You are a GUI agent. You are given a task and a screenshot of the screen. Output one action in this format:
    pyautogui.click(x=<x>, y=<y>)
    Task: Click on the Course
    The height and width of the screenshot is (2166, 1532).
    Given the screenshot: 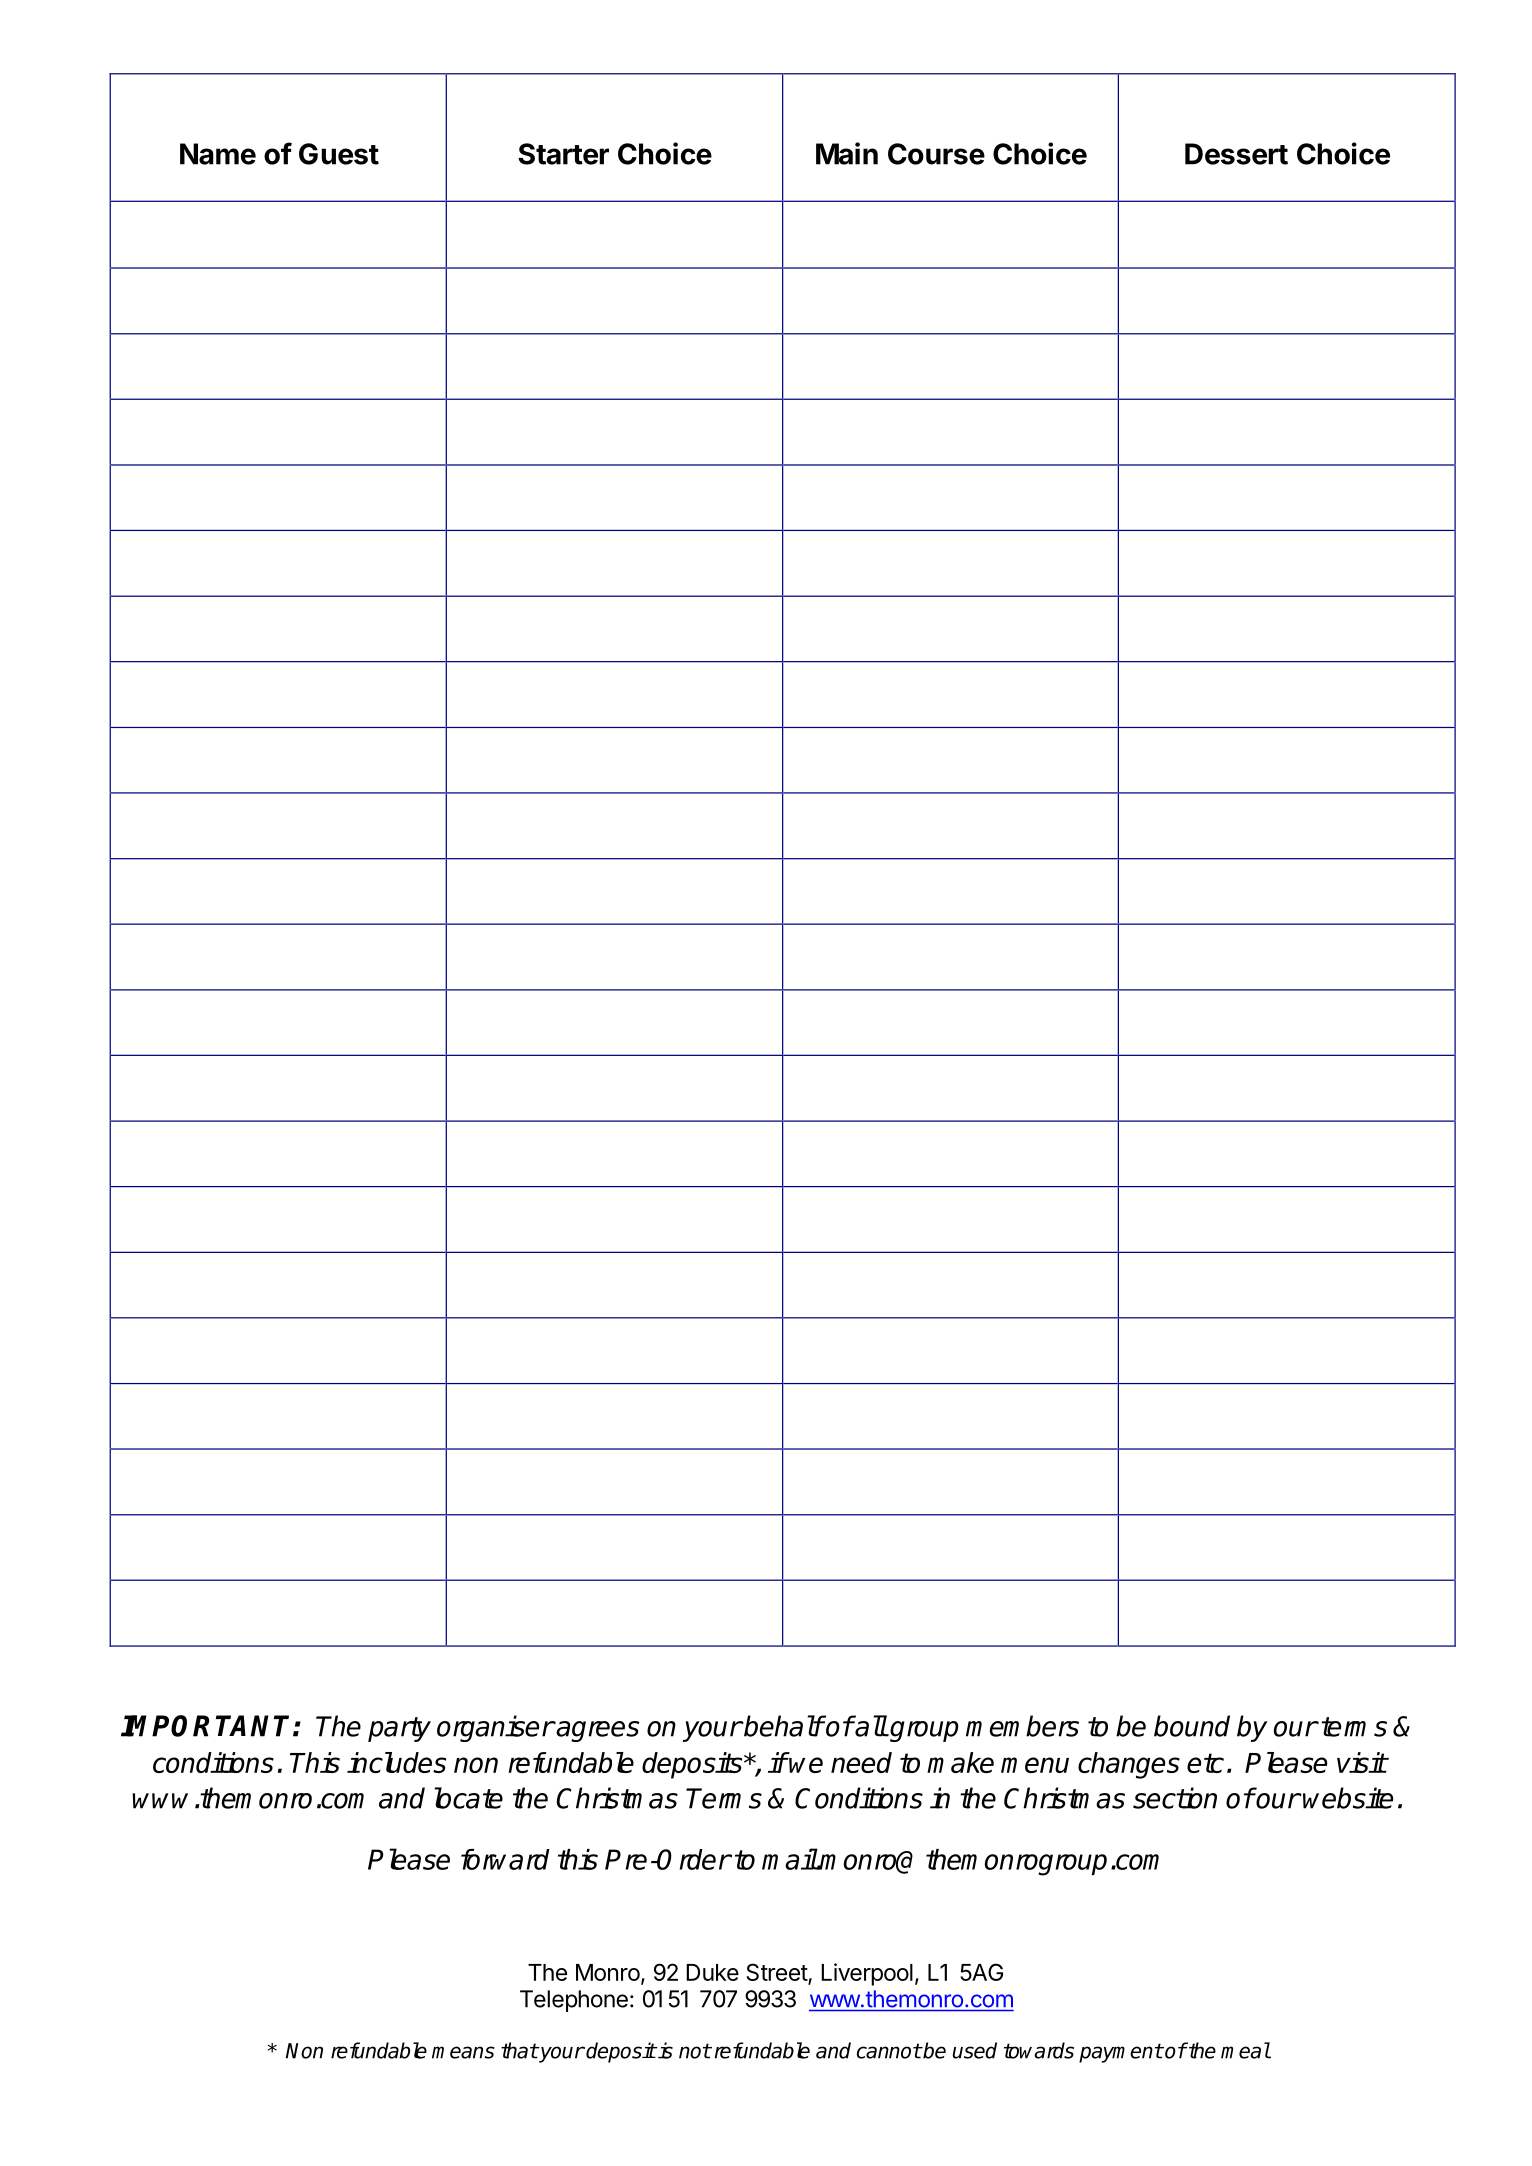 What is the action you would take?
    pyautogui.click(x=936, y=154)
